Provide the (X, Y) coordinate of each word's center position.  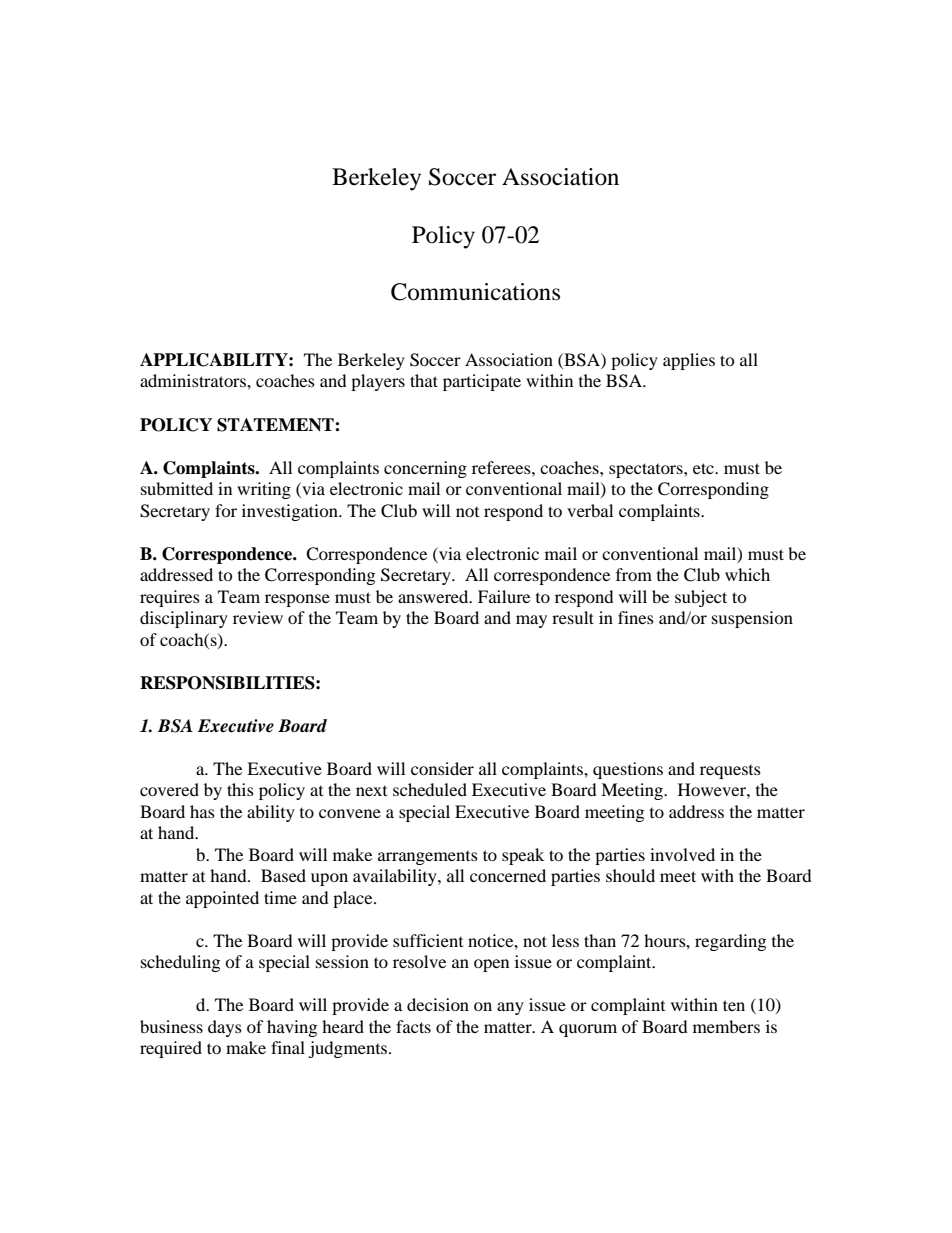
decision (438, 1004)
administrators (194, 380)
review (258, 617)
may (531, 621)
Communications (475, 292)
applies (689, 361)
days (225, 1028)
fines (636, 617)
